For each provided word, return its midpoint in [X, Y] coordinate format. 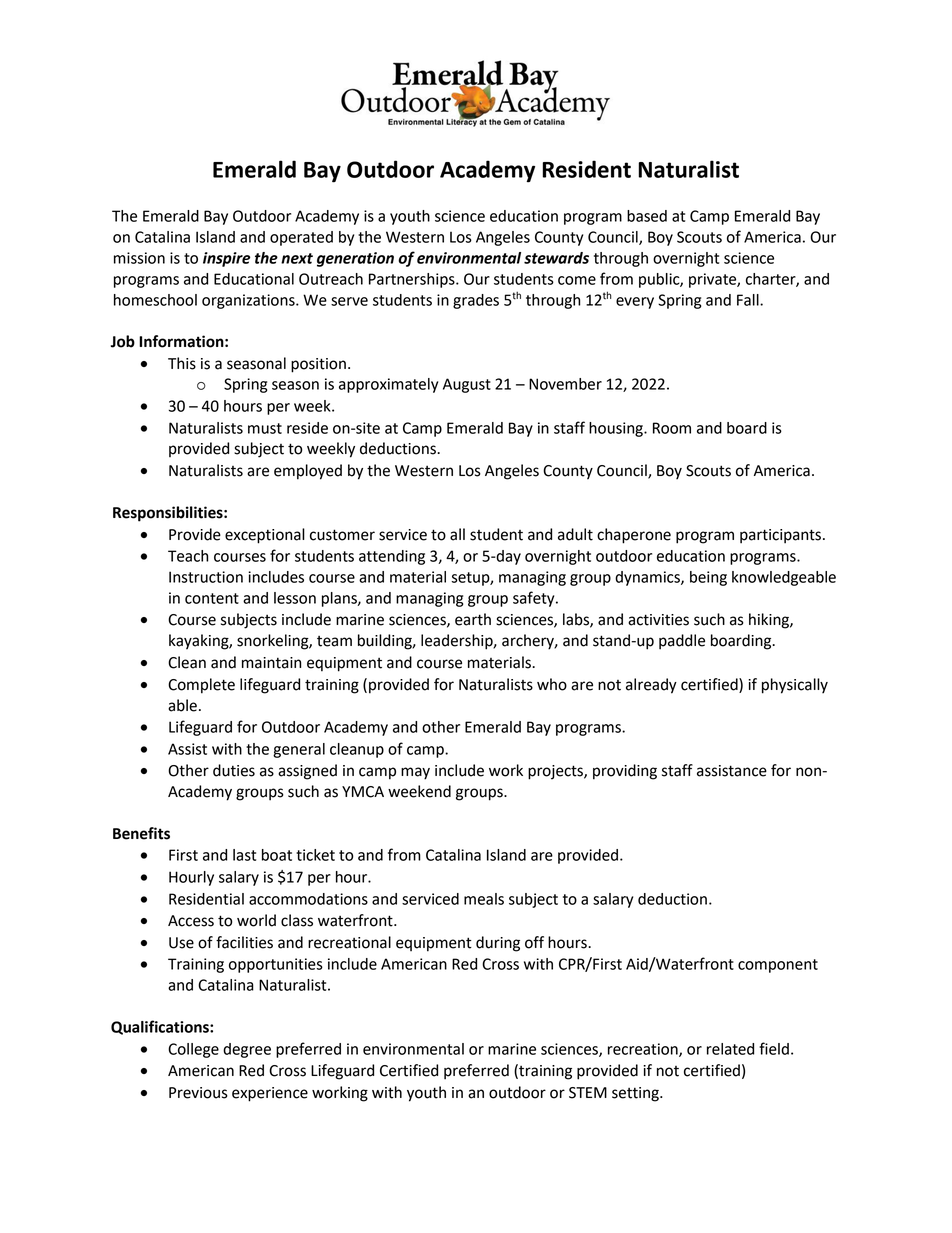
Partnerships [413, 280]
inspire [226, 259]
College [193, 1050]
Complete [201, 686]
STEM [588, 1093]
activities [658, 620]
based [647, 216]
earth [473, 619]
